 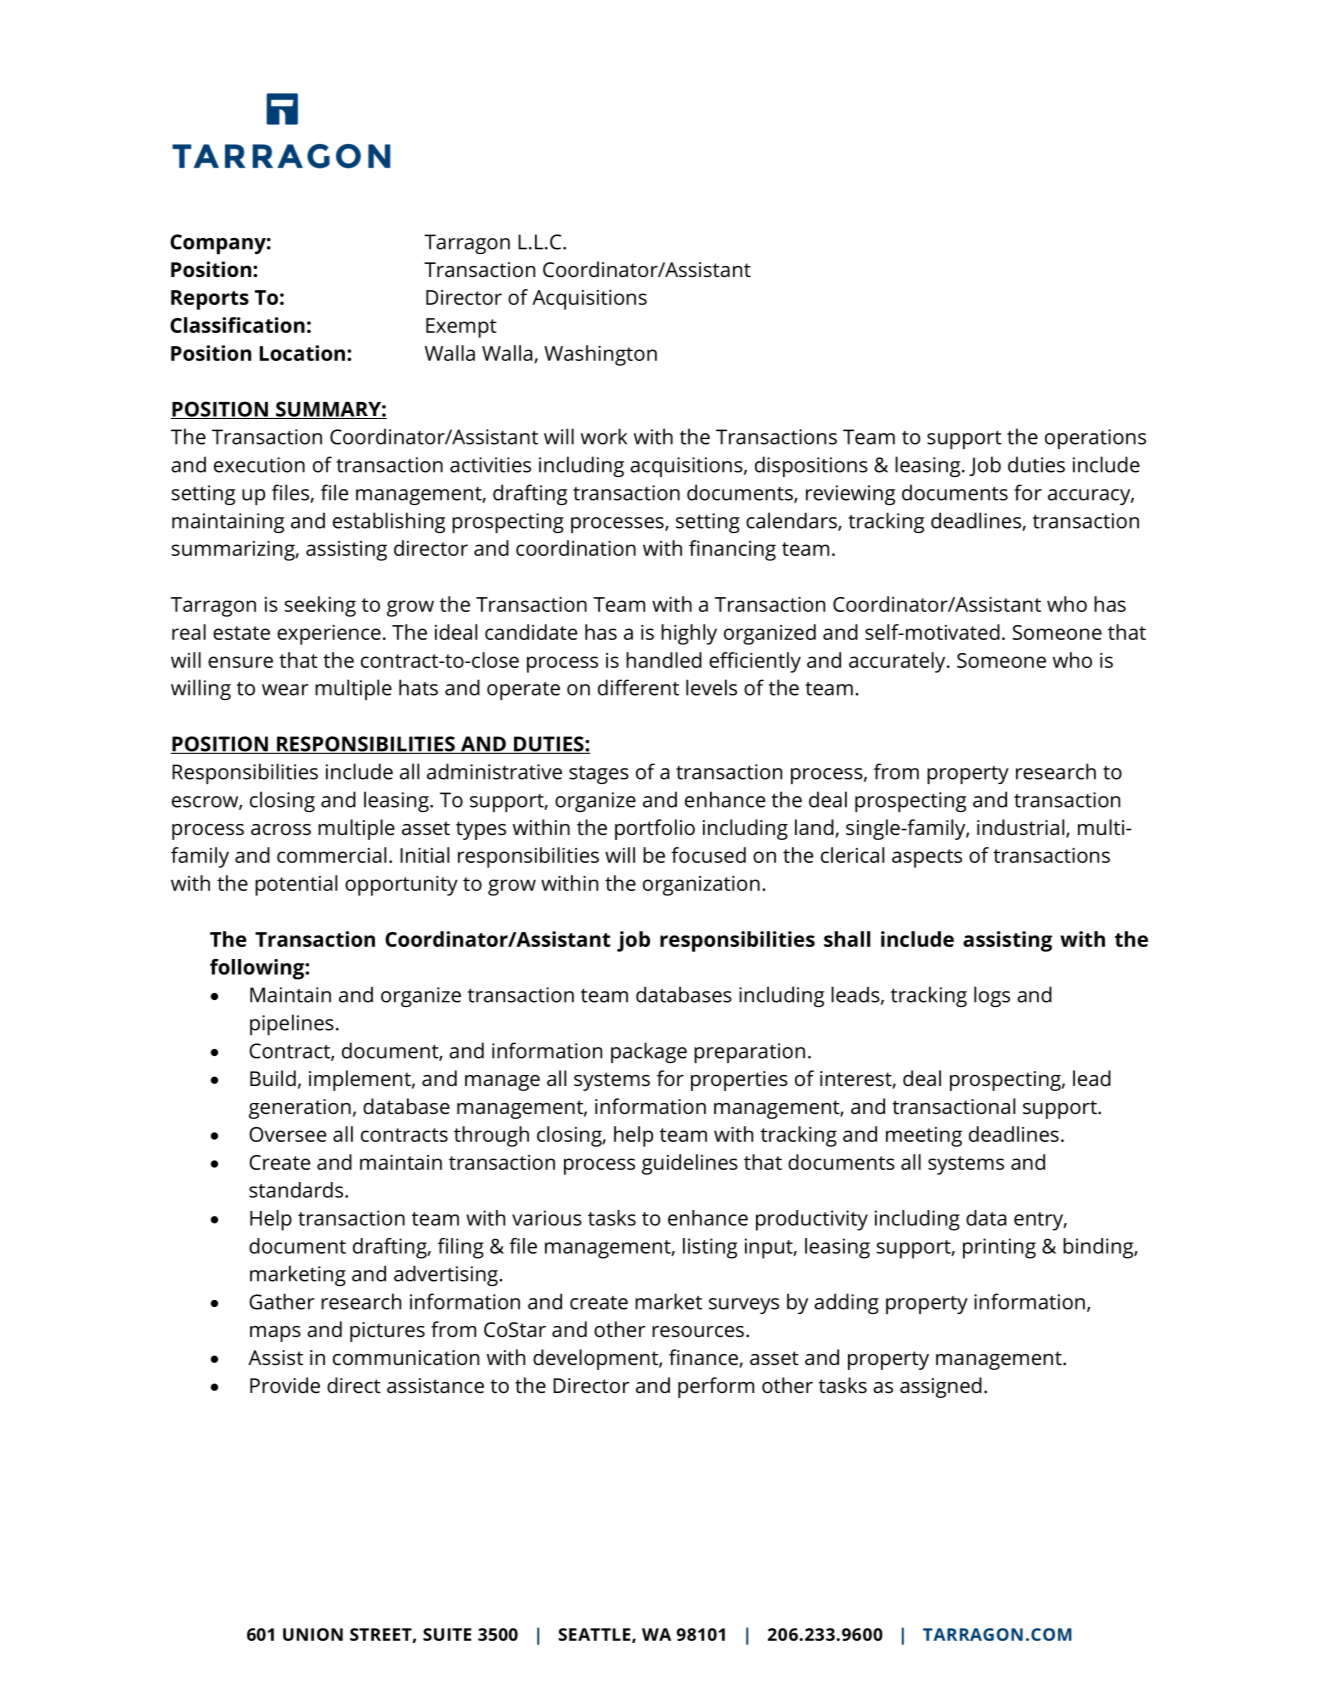 What do you see at coordinates (600, 355) in the image?
I see `Washington` at bounding box center [600, 355].
